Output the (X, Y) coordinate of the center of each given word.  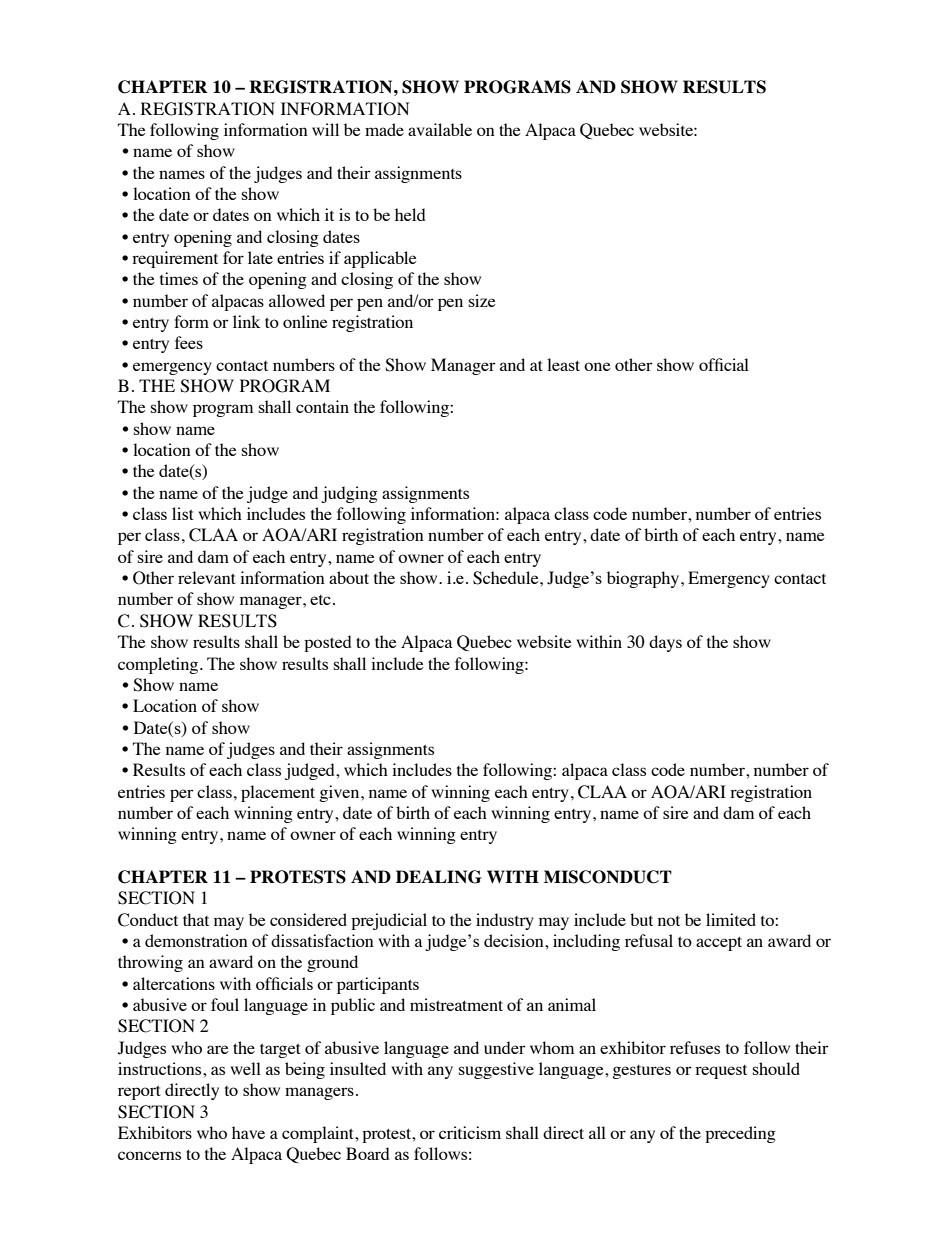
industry (505, 921)
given (340, 793)
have (248, 1132)
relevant (207, 577)
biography (644, 579)
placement (278, 793)
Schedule (507, 578)
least (563, 364)
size (482, 300)
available (440, 129)
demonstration (196, 940)
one (597, 366)
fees (189, 342)
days (665, 643)
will (325, 129)
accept (719, 943)
